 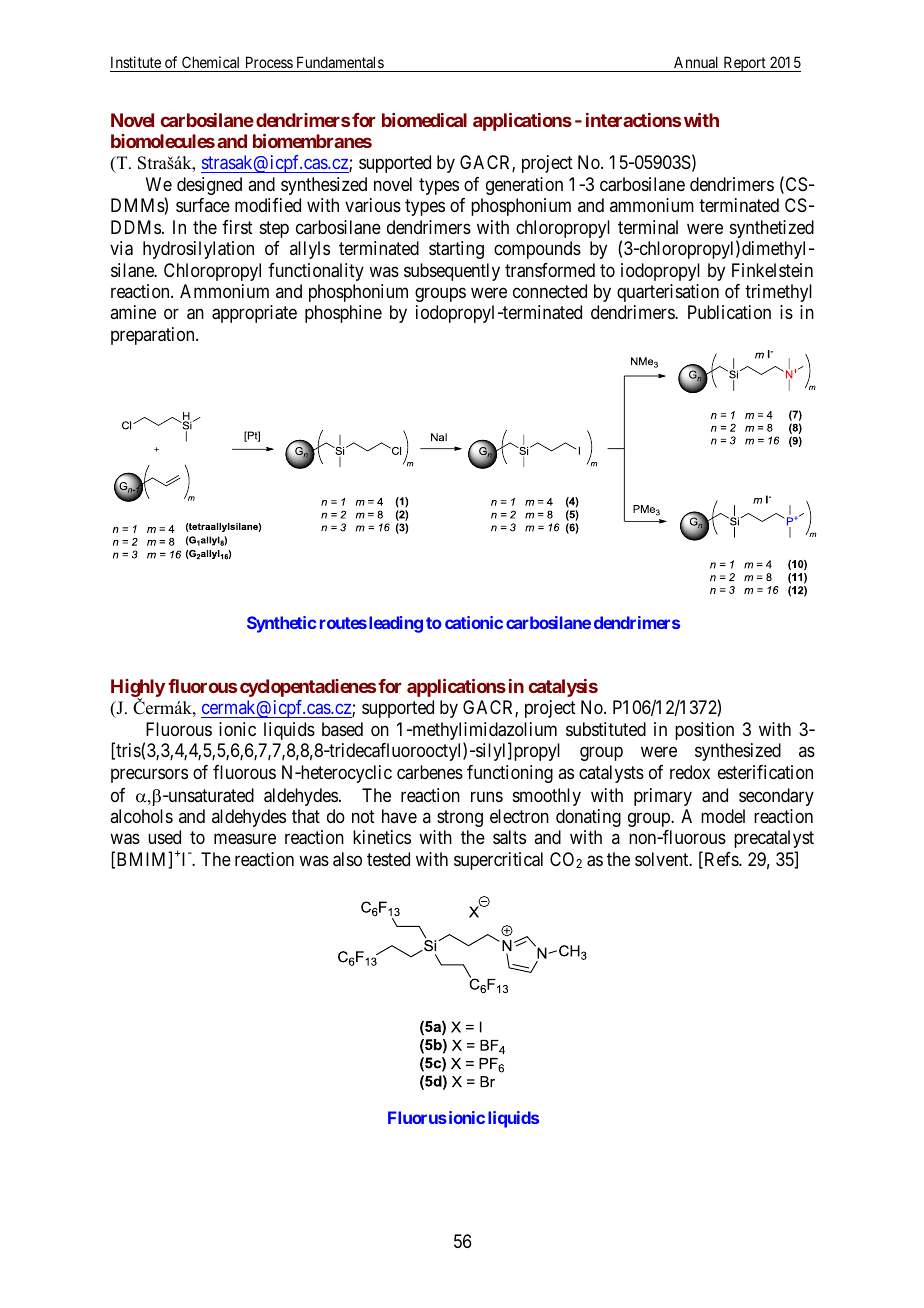 I want to click on Chemical, so click(x=211, y=64).
